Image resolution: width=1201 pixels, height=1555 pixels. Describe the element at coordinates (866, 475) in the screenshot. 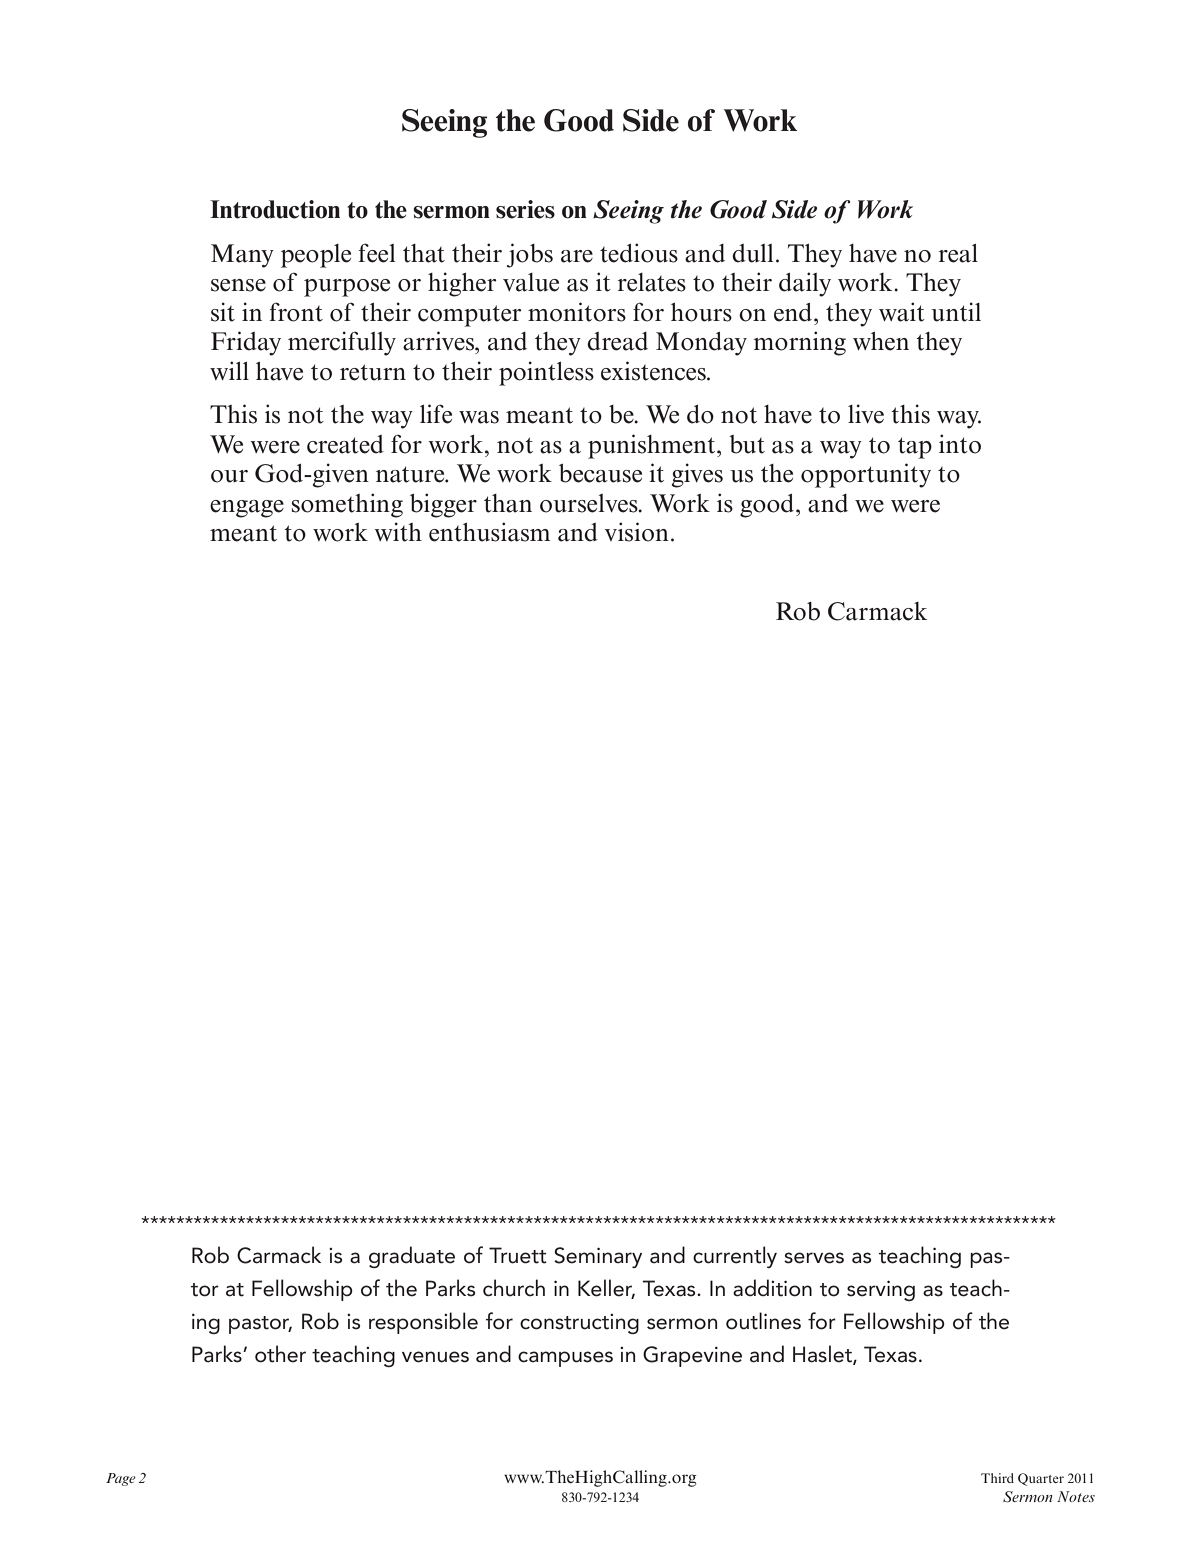

I see `opportunity` at that location.
